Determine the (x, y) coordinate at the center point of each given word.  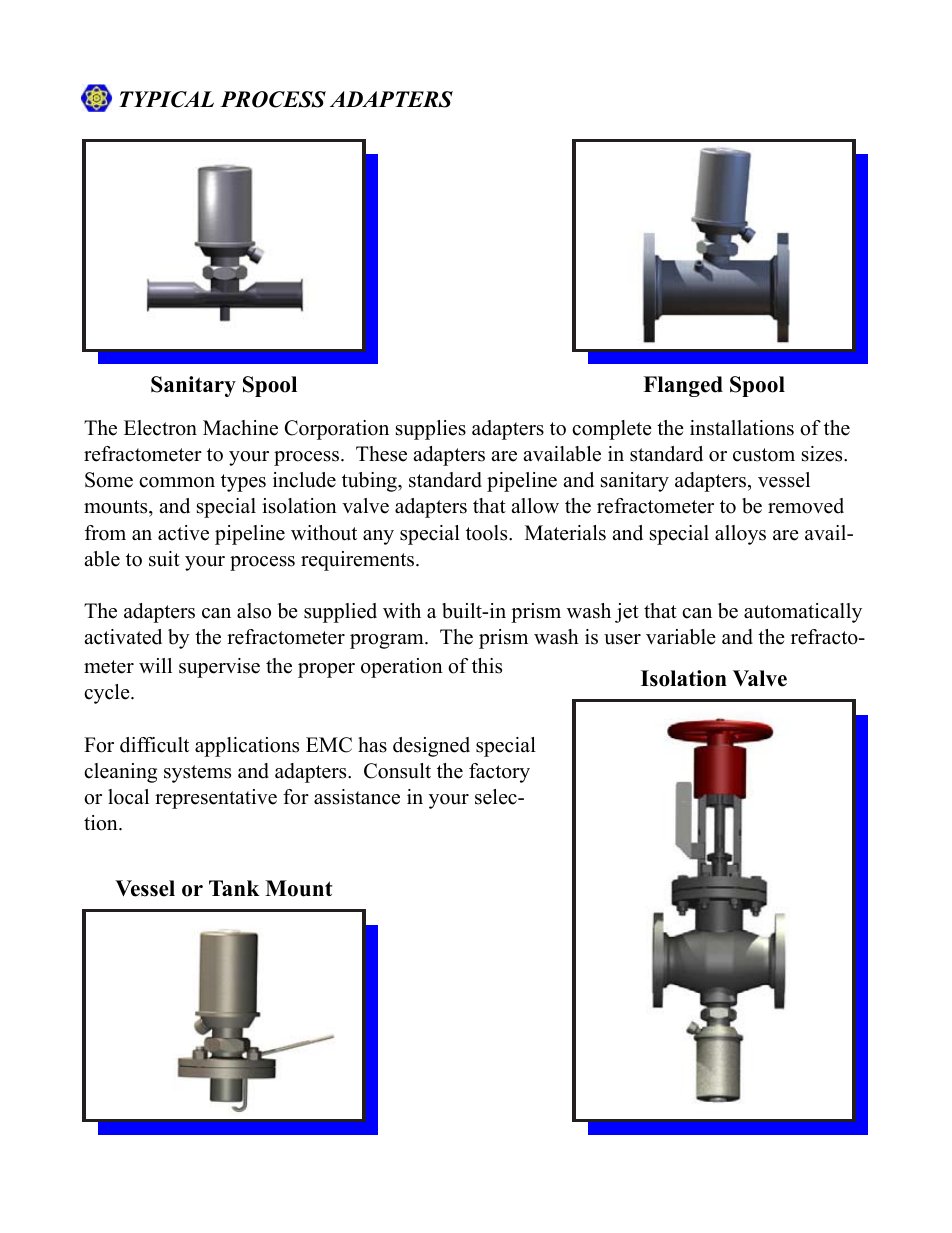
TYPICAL (166, 99)
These (381, 454)
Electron (160, 428)
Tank (234, 888)
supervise (219, 668)
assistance (357, 797)
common (177, 482)
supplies (431, 430)
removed (806, 506)
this (487, 666)
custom (764, 455)
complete (612, 430)
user (622, 639)
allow (535, 506)
